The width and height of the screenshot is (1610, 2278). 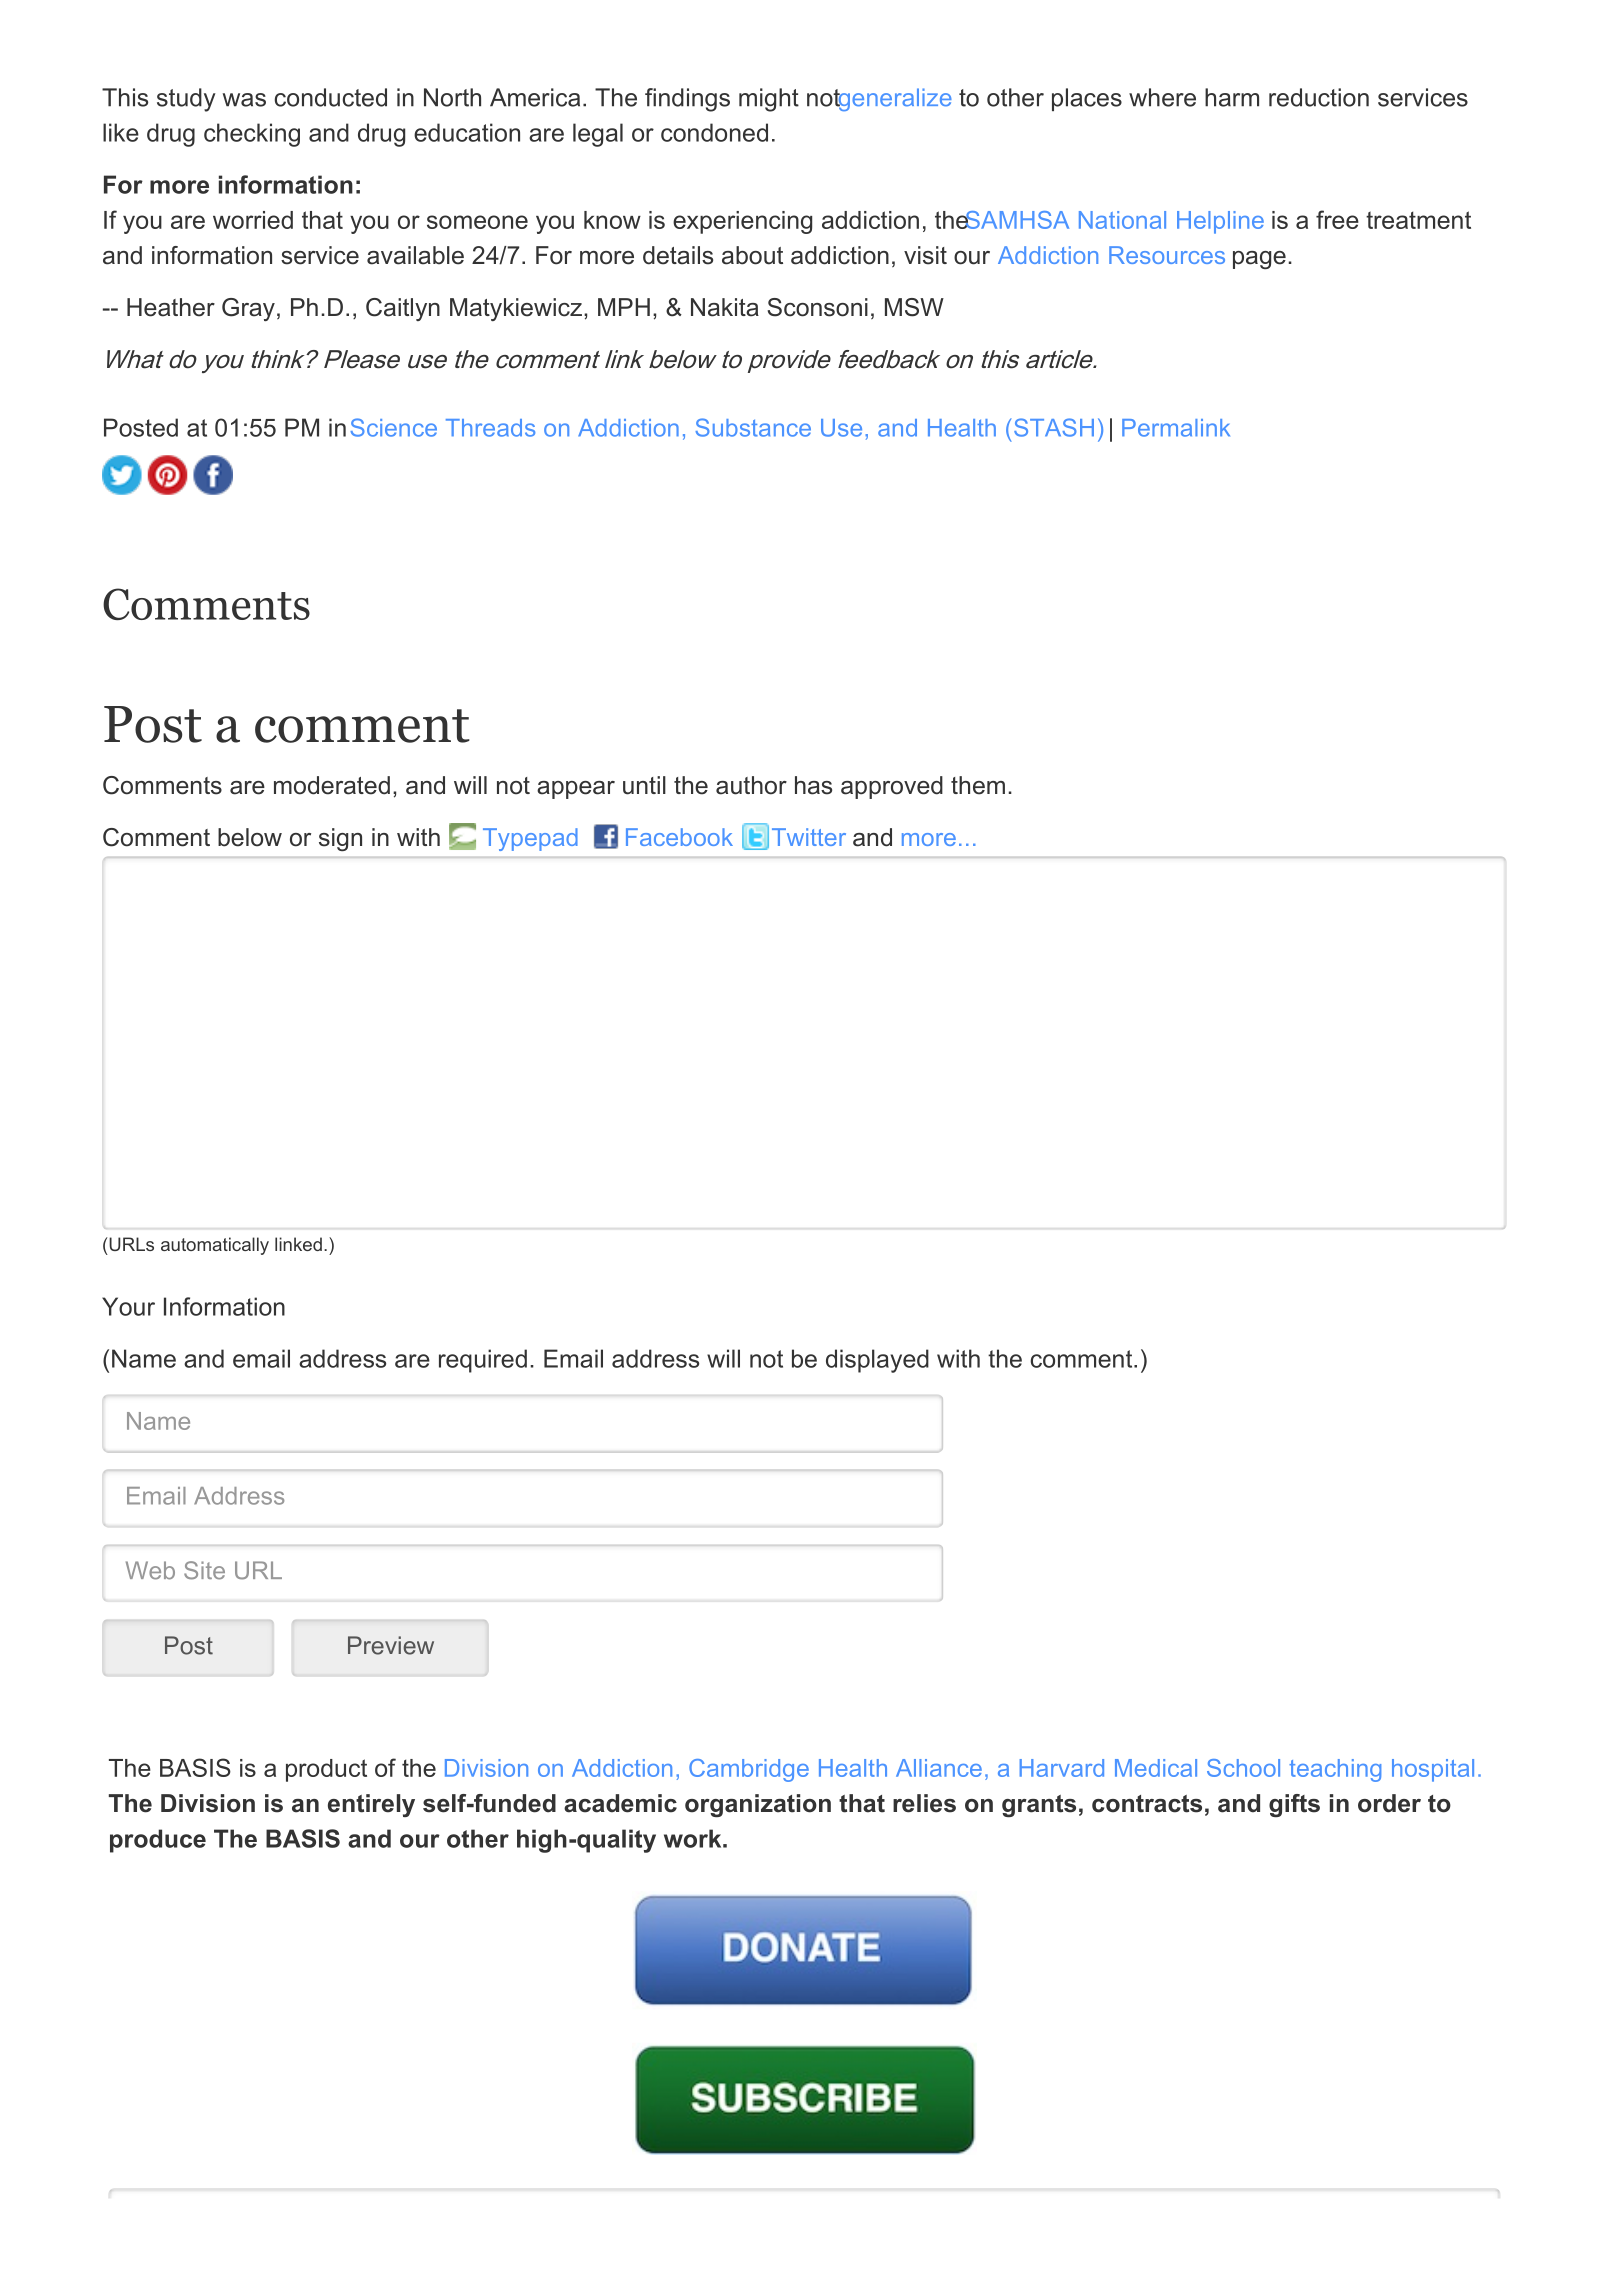 What do you see at coordinates (1294, 1805) in the screenshot?
I see `gifts` at bounding box center [1294, 1805].
